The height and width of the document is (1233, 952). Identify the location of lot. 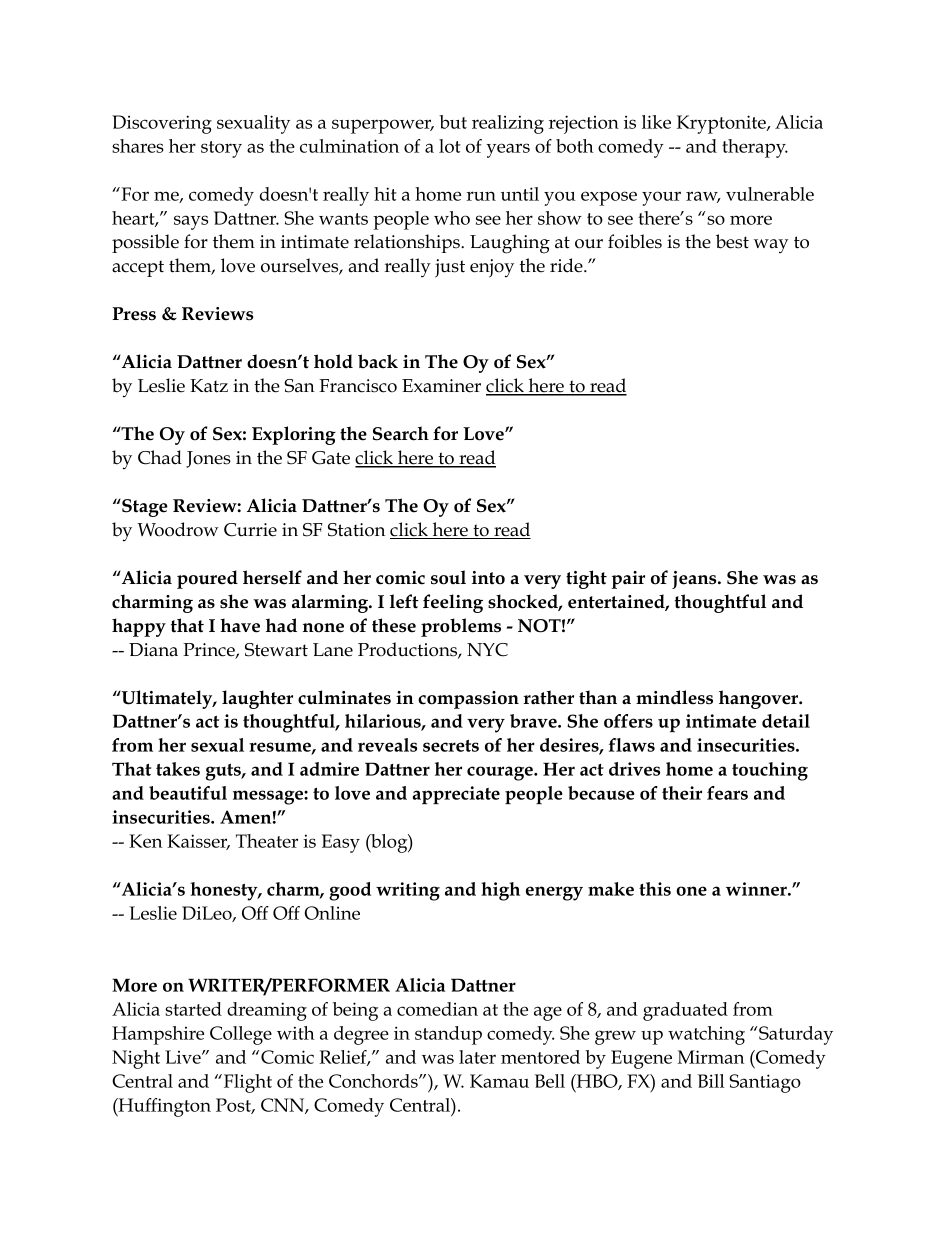
(450, 146).
